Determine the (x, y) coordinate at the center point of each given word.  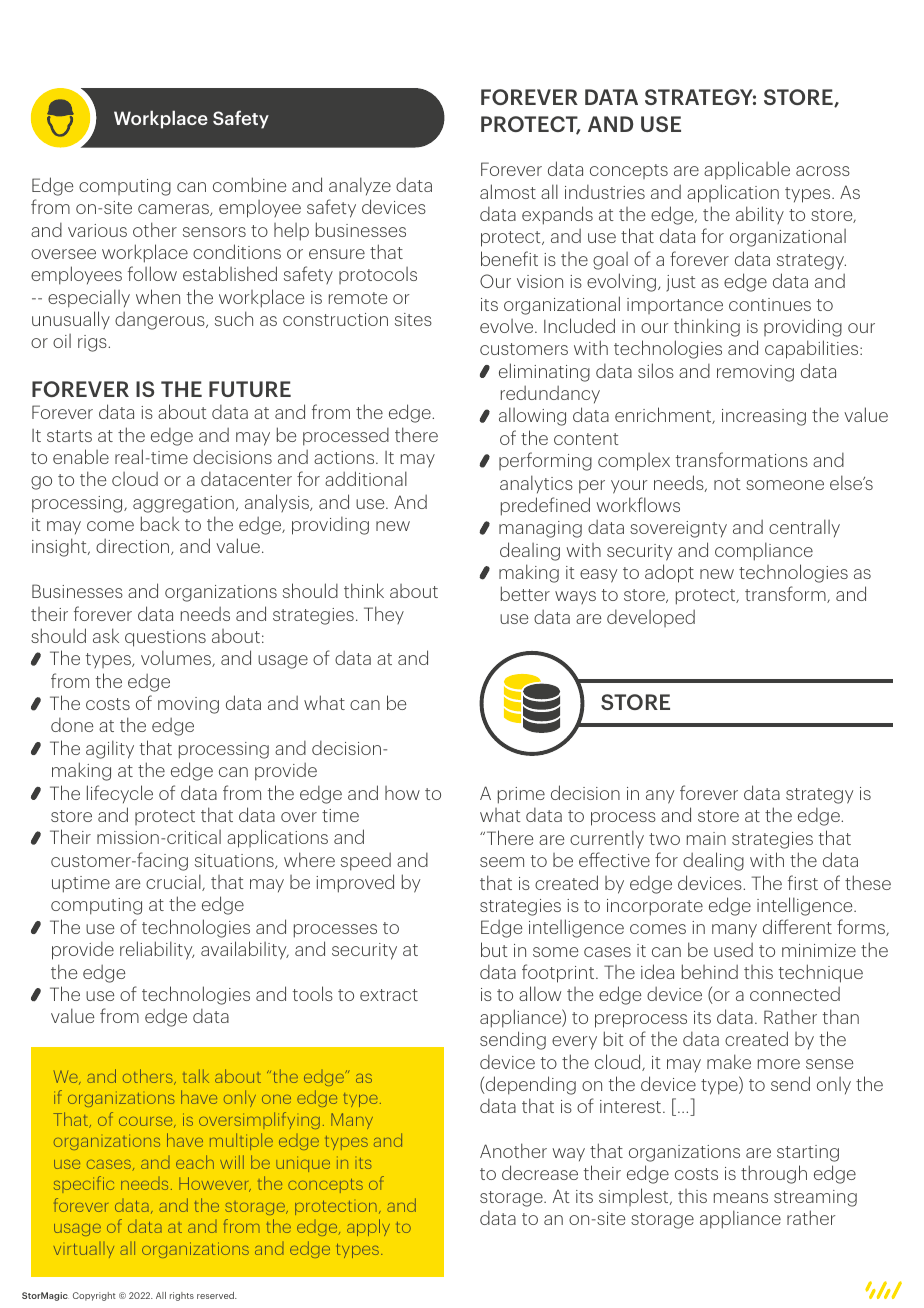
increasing (764, 417)
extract (389, 995)
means (741, 1198)
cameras (174, 210)
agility (110, 749)
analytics (536, 484)
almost (508, 191)
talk (196, 1076)
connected (795, 994)
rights (182, 1296)
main (706, 838)
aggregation (183, 504)
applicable (747, 170)
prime (521, 795)
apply (368, 1227)
